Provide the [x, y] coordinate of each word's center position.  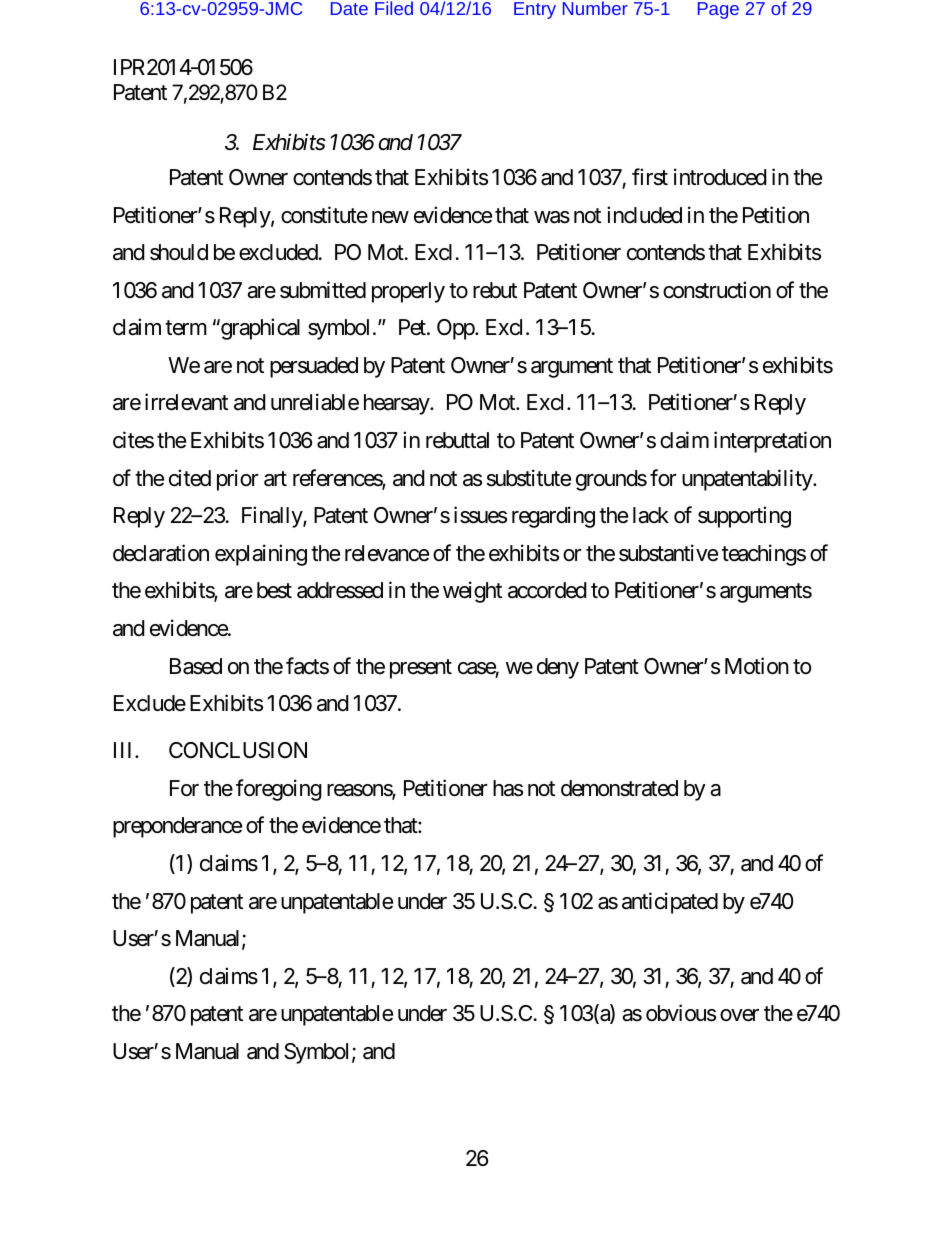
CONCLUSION [238, 750]
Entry [535, 10]
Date [349, 8]
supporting [744, 517]
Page [718, 10]
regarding [553, 517]
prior [238, 480]
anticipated [670, 903]
